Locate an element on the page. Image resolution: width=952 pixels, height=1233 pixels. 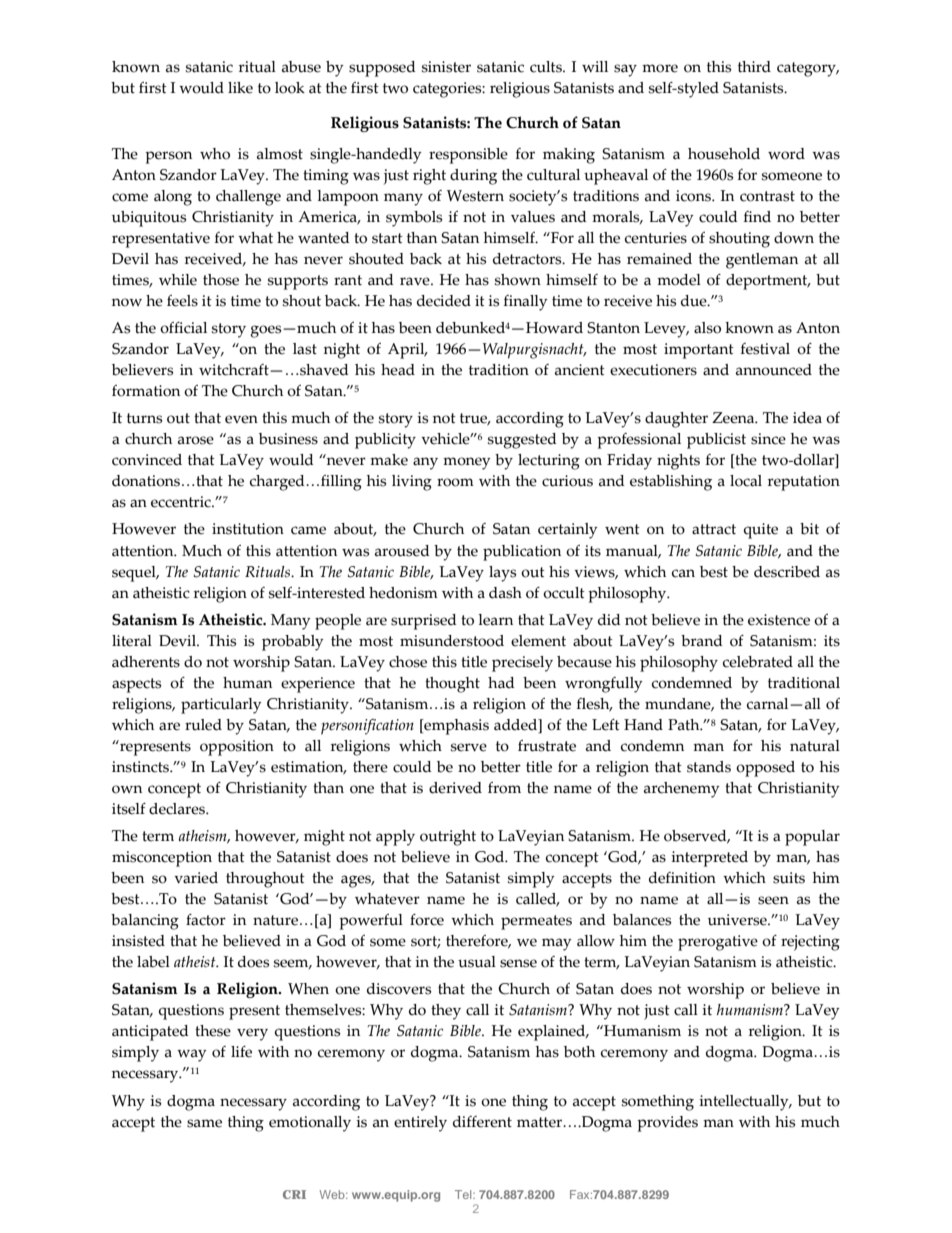
same is located at coordinates (204, 1123).
